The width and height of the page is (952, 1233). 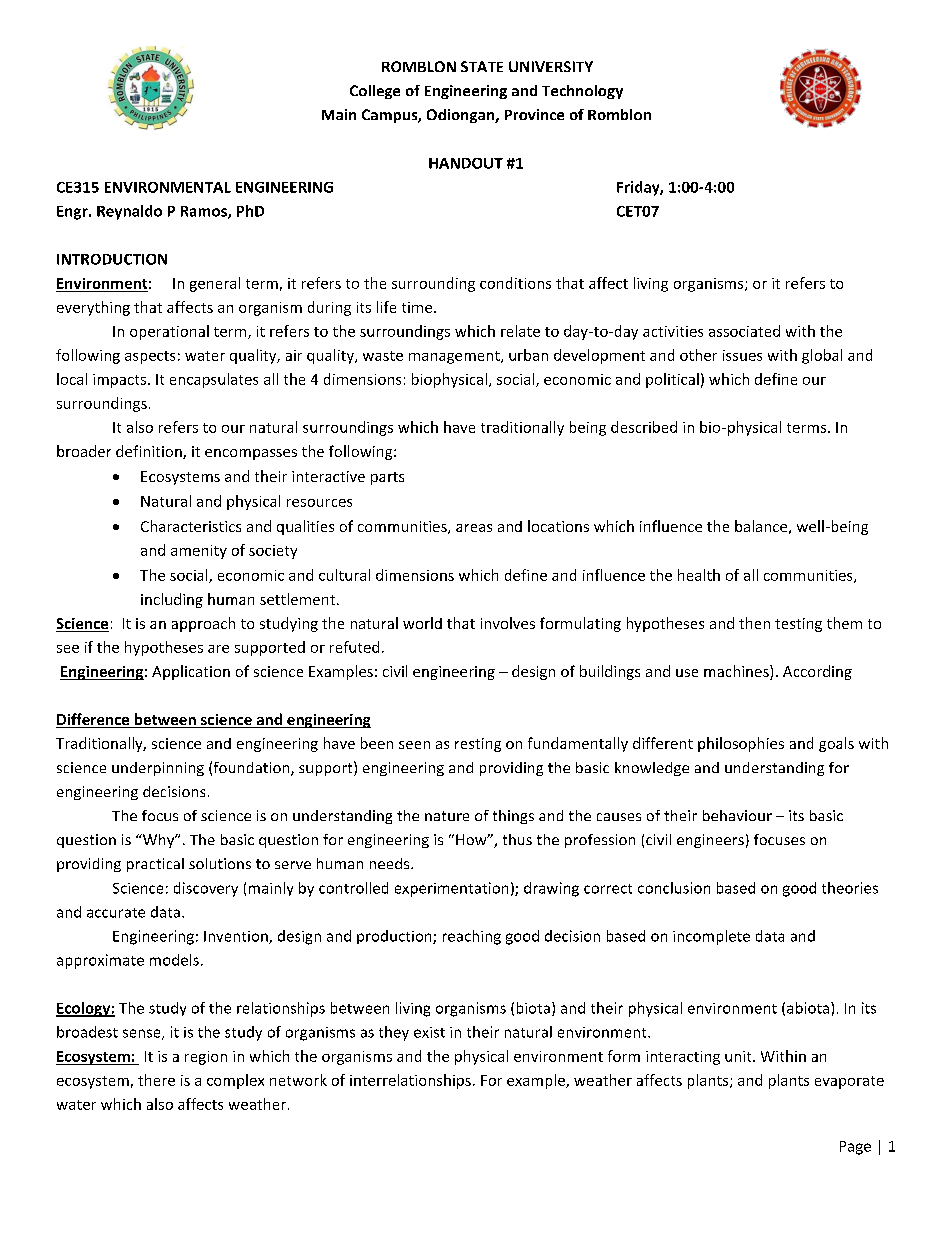 What do you see at coordinates (754, 623) in the page?
I see `then` at bounding box center [754, 623].
